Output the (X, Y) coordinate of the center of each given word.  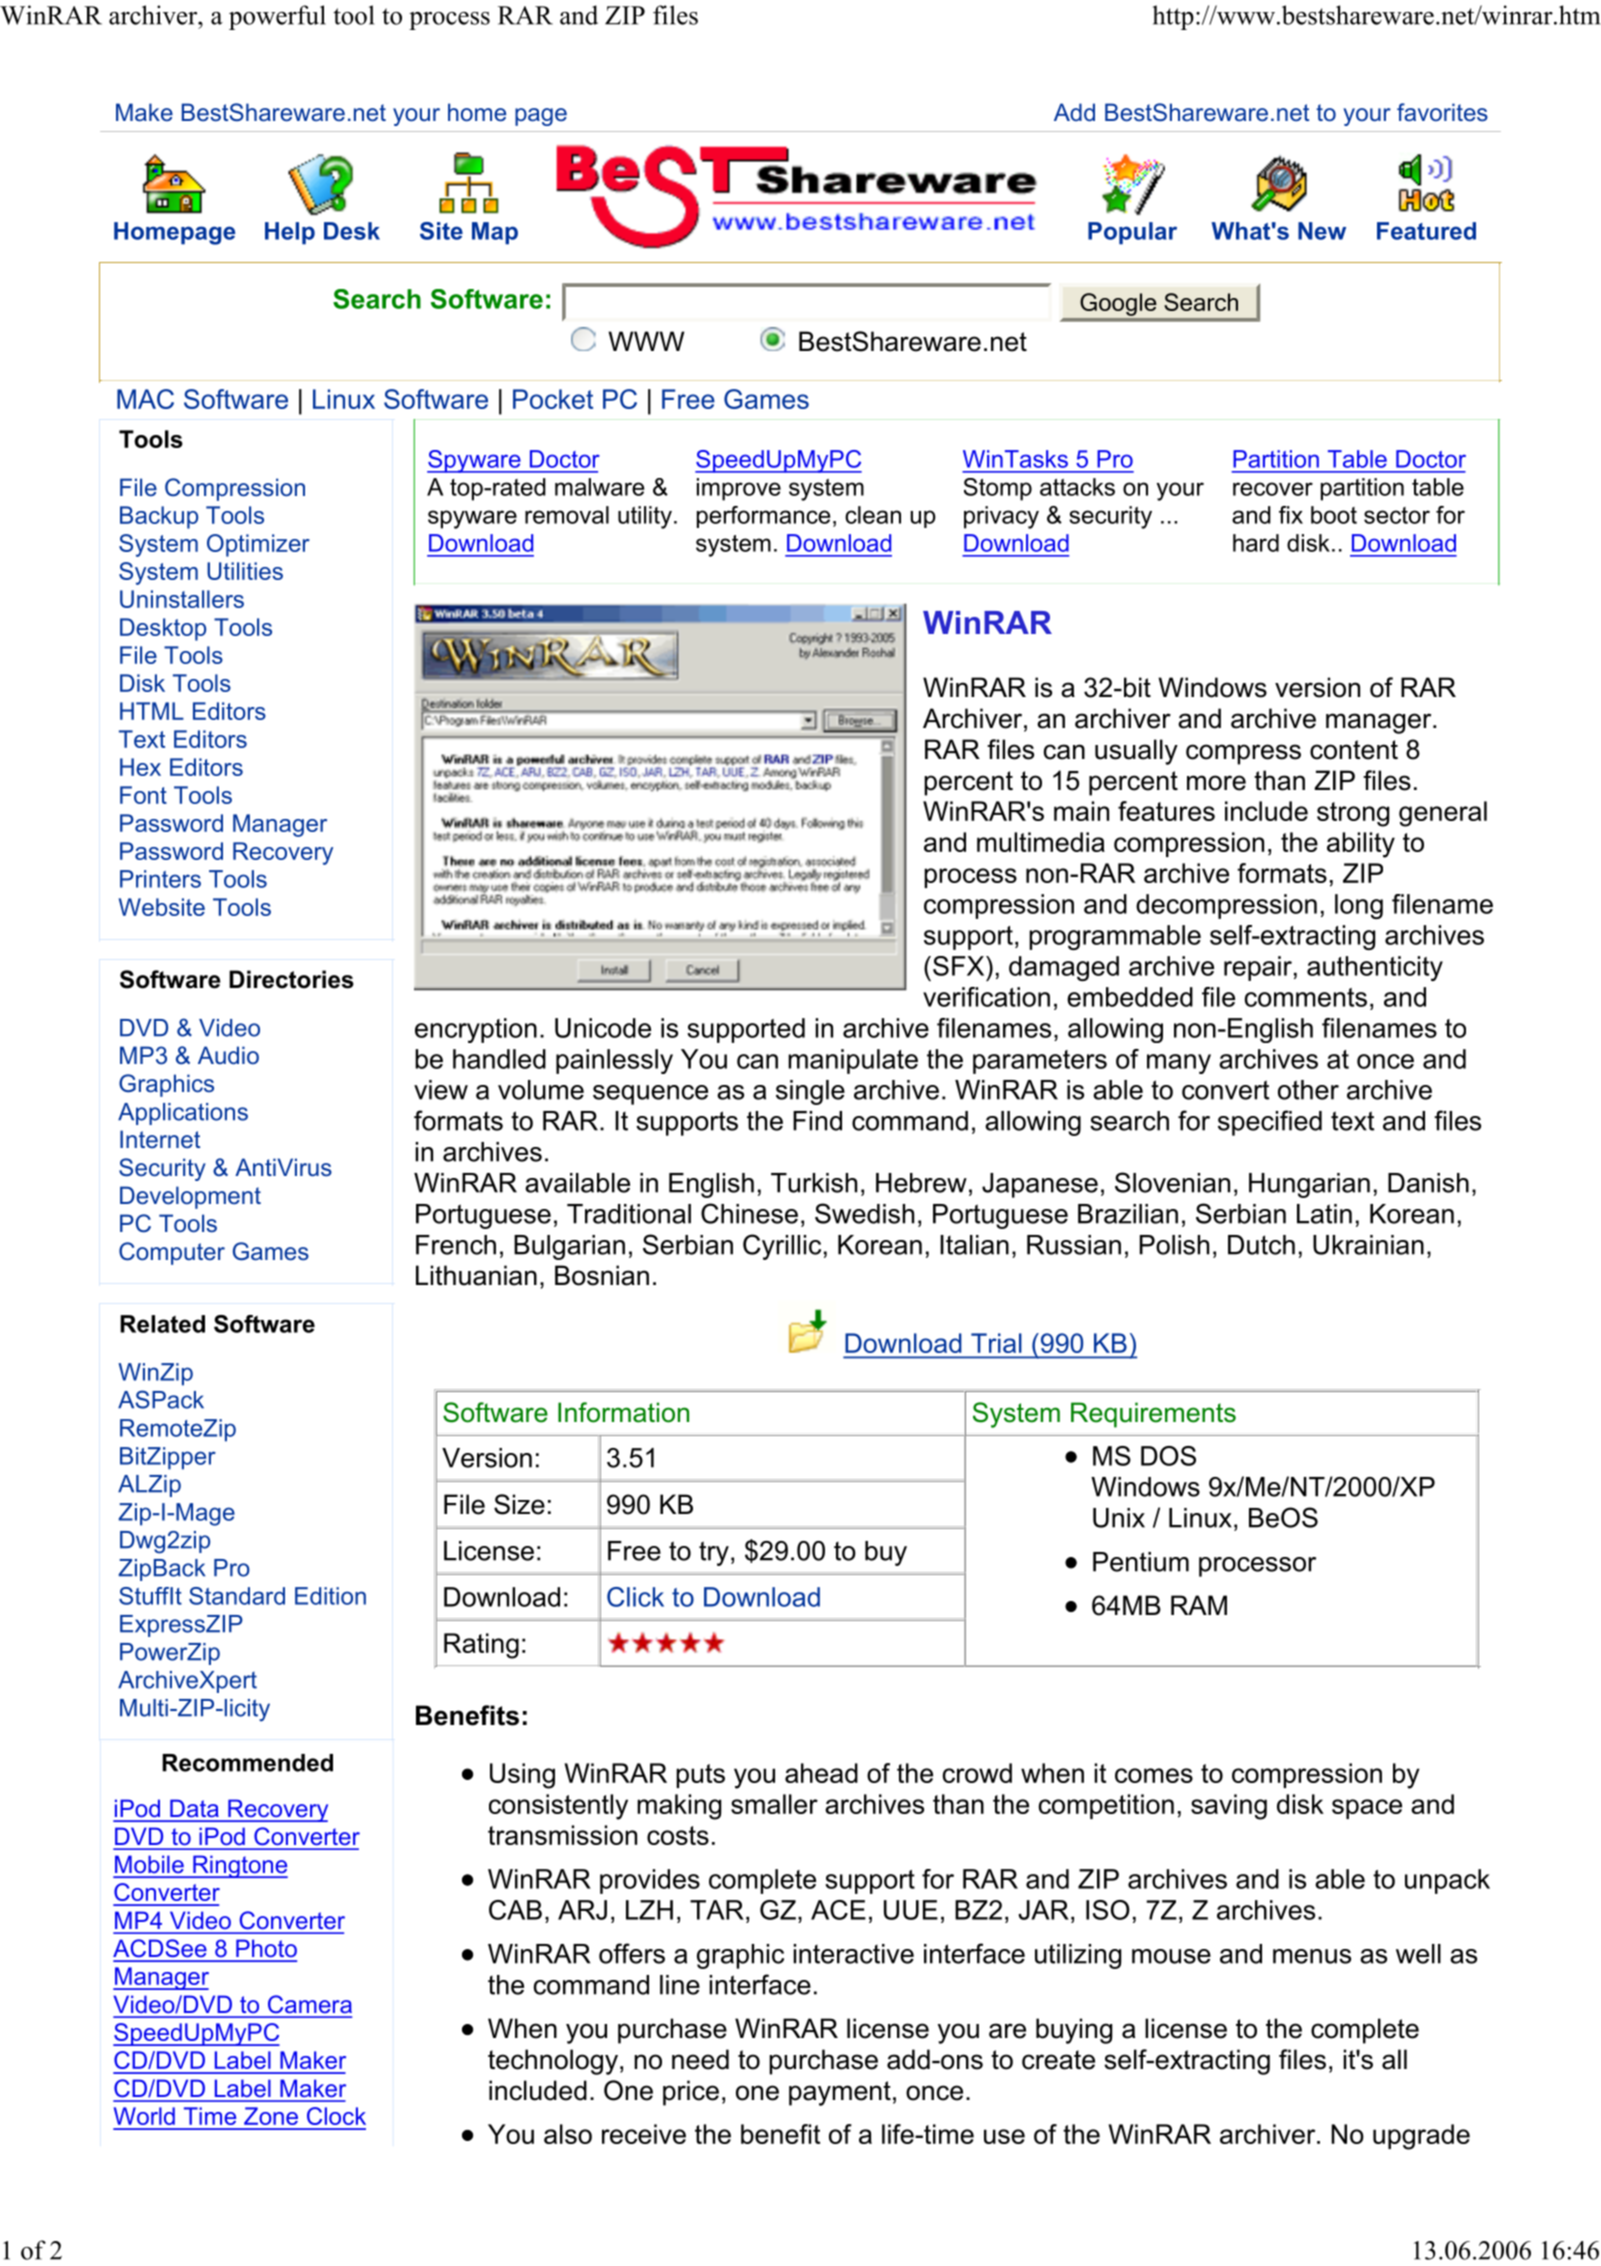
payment (840, 2093)
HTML (152, 711)
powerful (277, 17)
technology (553, 2062)
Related (162, 1324)
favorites (1442, 112)
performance (763, 517)
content (1354, 750)
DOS (1168, 1456)
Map (495, 233)
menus (1312, 1956)
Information (623, 1412)
